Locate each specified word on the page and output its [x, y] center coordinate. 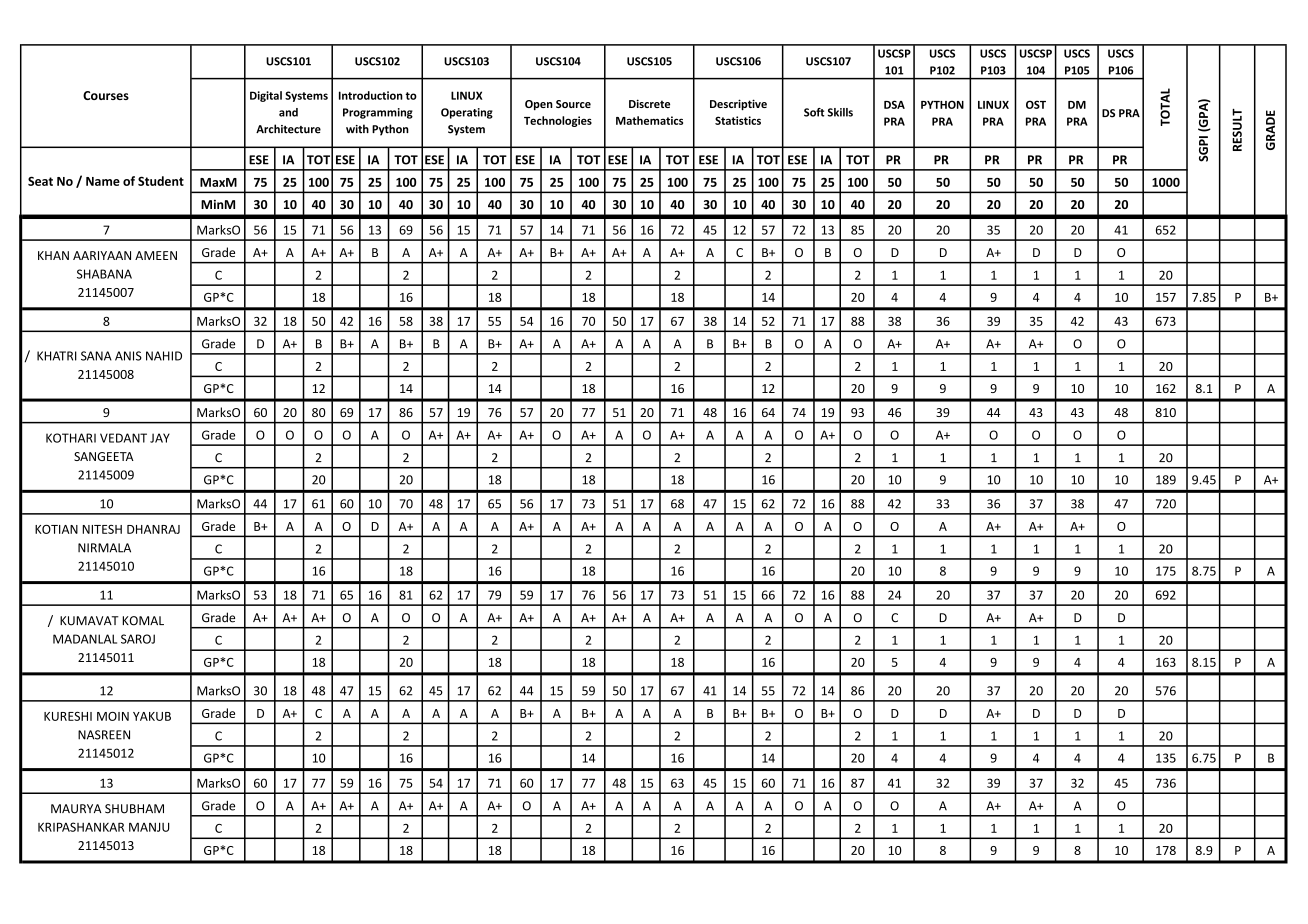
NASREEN [104, 735]
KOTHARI [71, 438]
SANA [96, 356]
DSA [894, 104]
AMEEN [156, 255]
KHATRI [57, 356]
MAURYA [76, 809]
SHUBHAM [134, 809]
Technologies [558, 121]
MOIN [113, 716]
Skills [840, 112]
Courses [106, 95]
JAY [160, 438]
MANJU [149, 827]
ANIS [128, 356]
